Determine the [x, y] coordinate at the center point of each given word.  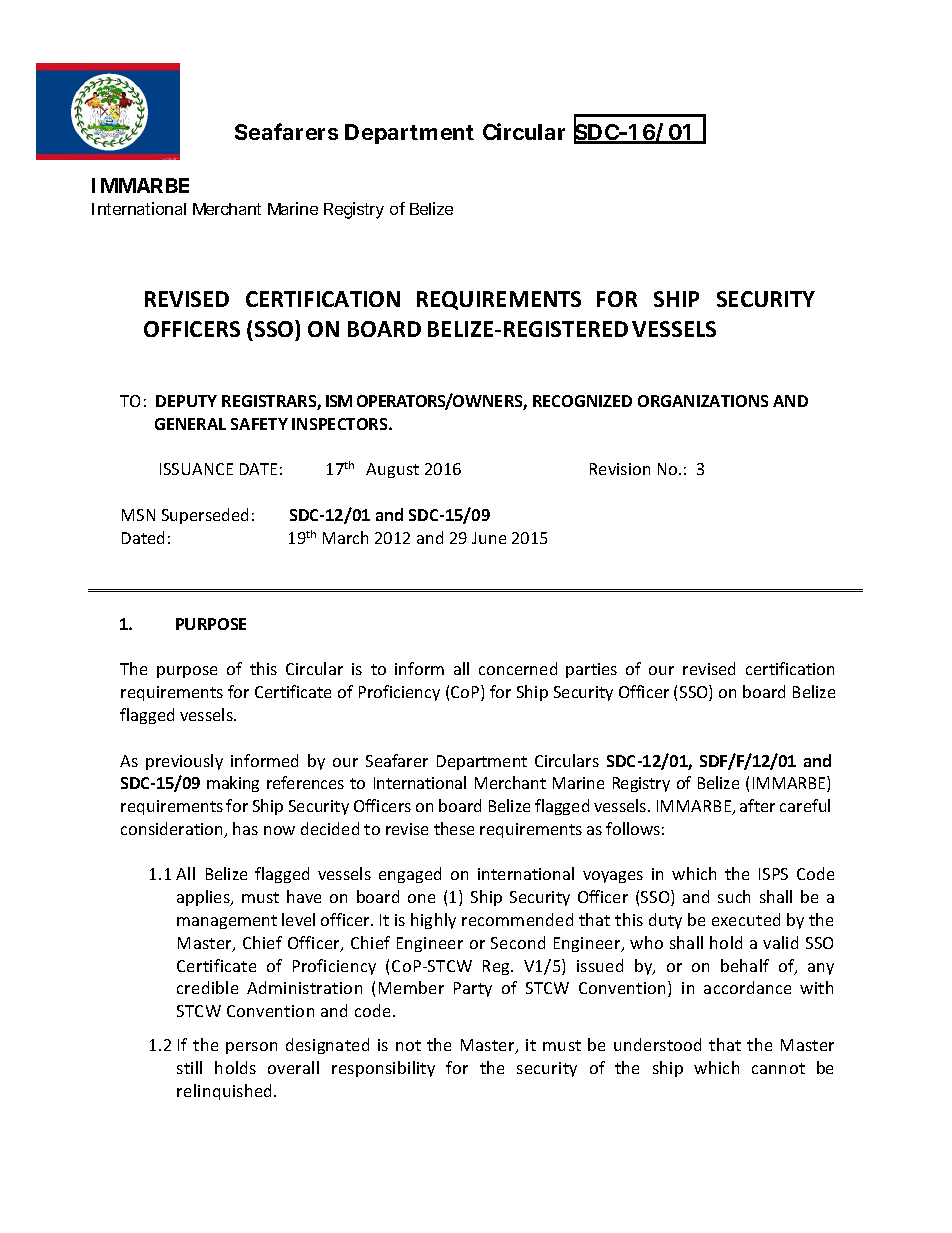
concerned [518, 668]
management [227, 922]
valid [780, 942]
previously [184, 762]
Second [518, 942]
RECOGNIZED [582, 401]
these [454, 828]
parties [591, 670]
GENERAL [190, 424]
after [757, 805]
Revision [620, 469]
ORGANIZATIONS [703, 401]
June [489, 538]
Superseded [205, 516]
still [189, 1067]
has [245, 828]
